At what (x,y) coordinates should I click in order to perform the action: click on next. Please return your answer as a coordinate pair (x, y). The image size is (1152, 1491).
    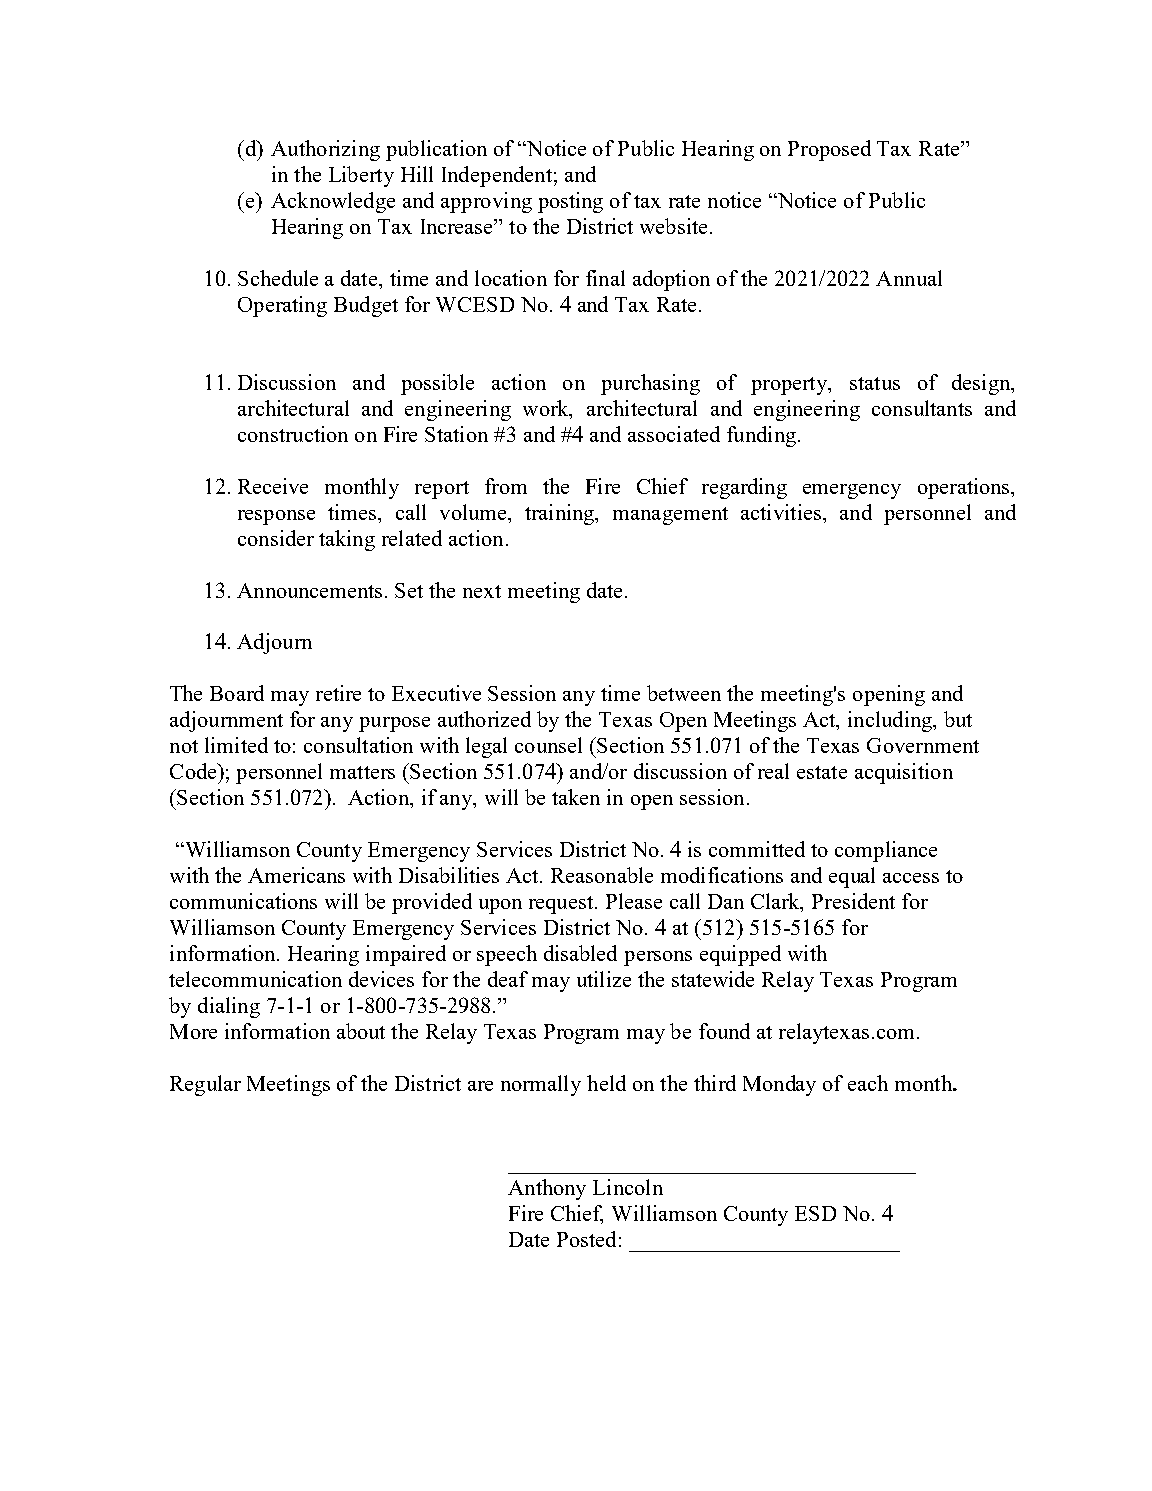
    Looking at the image, I should click on (482, 591).
